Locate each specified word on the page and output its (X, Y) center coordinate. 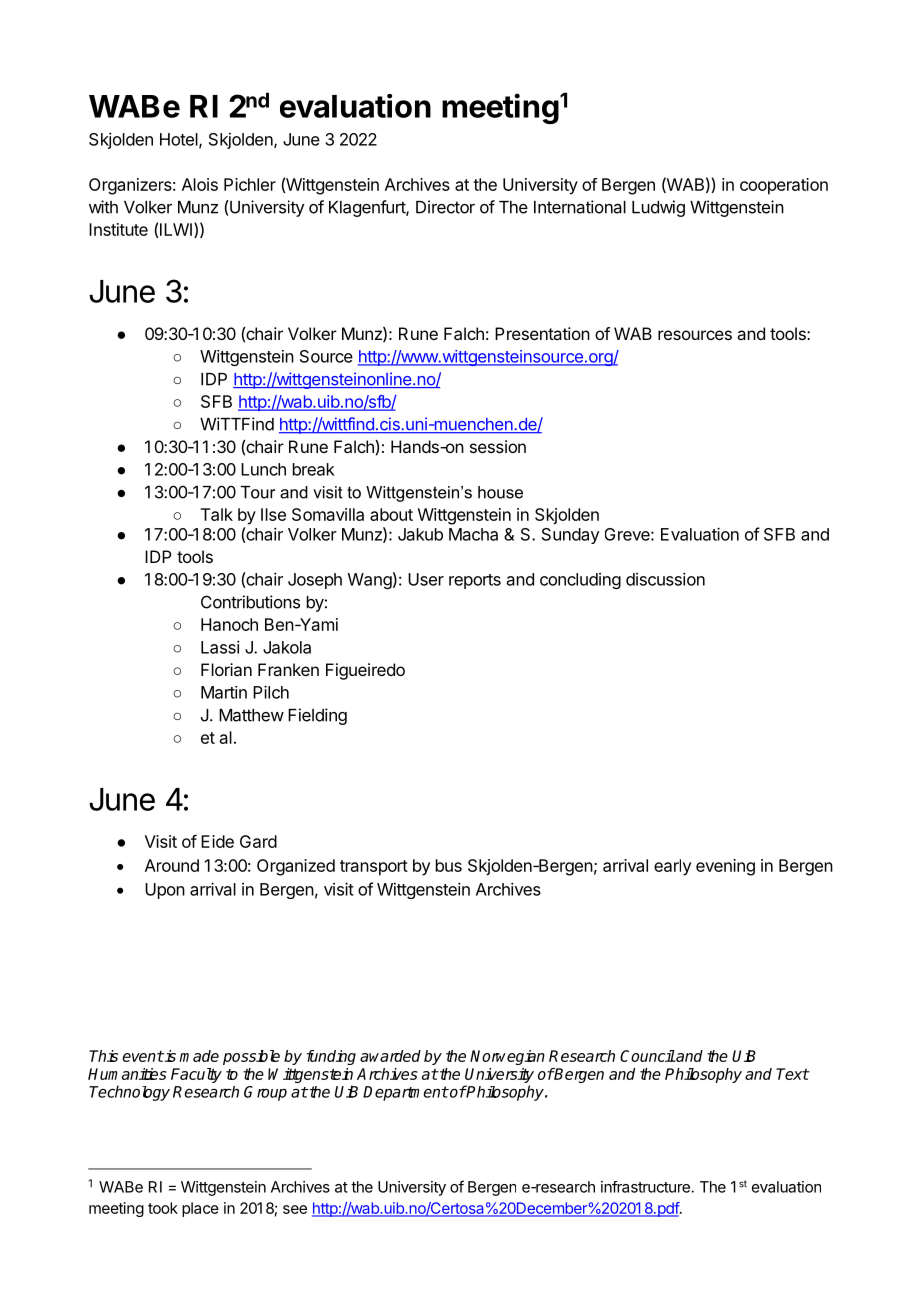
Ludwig (658, 208)
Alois (200, 184)
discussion (665, 579)
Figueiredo (365, 671)
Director (445, 207)
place (200, 1209)
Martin (224, 692)
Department (406, 1093)
